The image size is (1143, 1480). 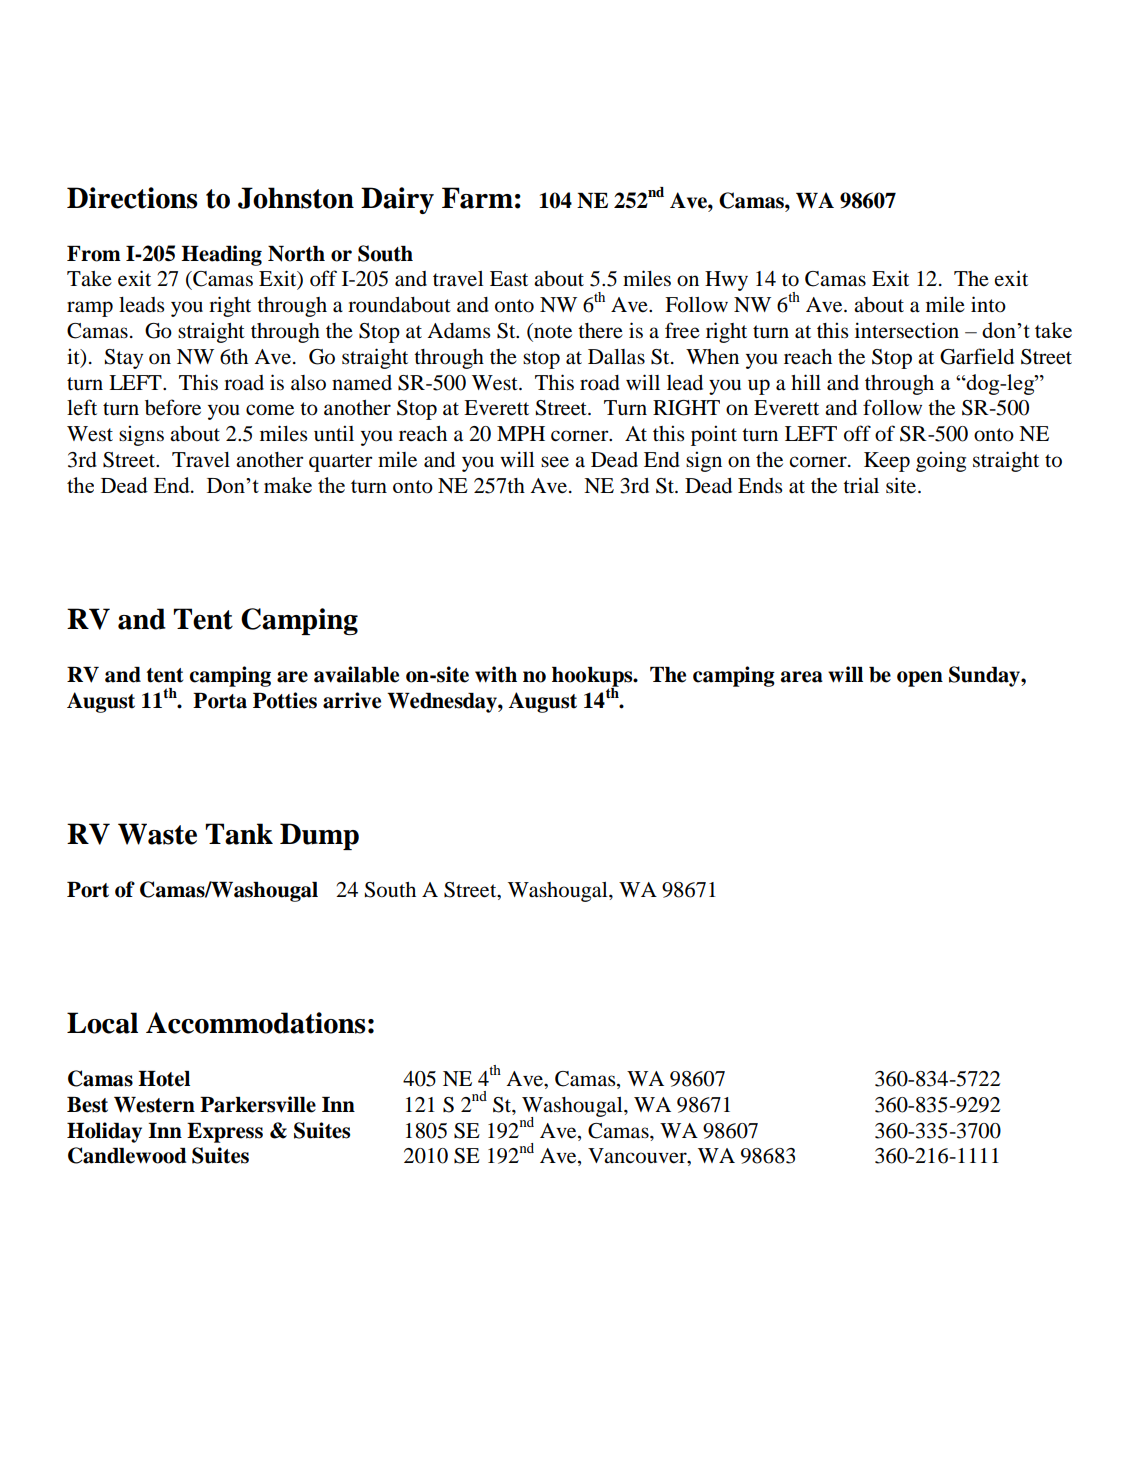 What do you see at coordinates (496, 674) in the document?
I see `with` at bounding box center [496, 674].
